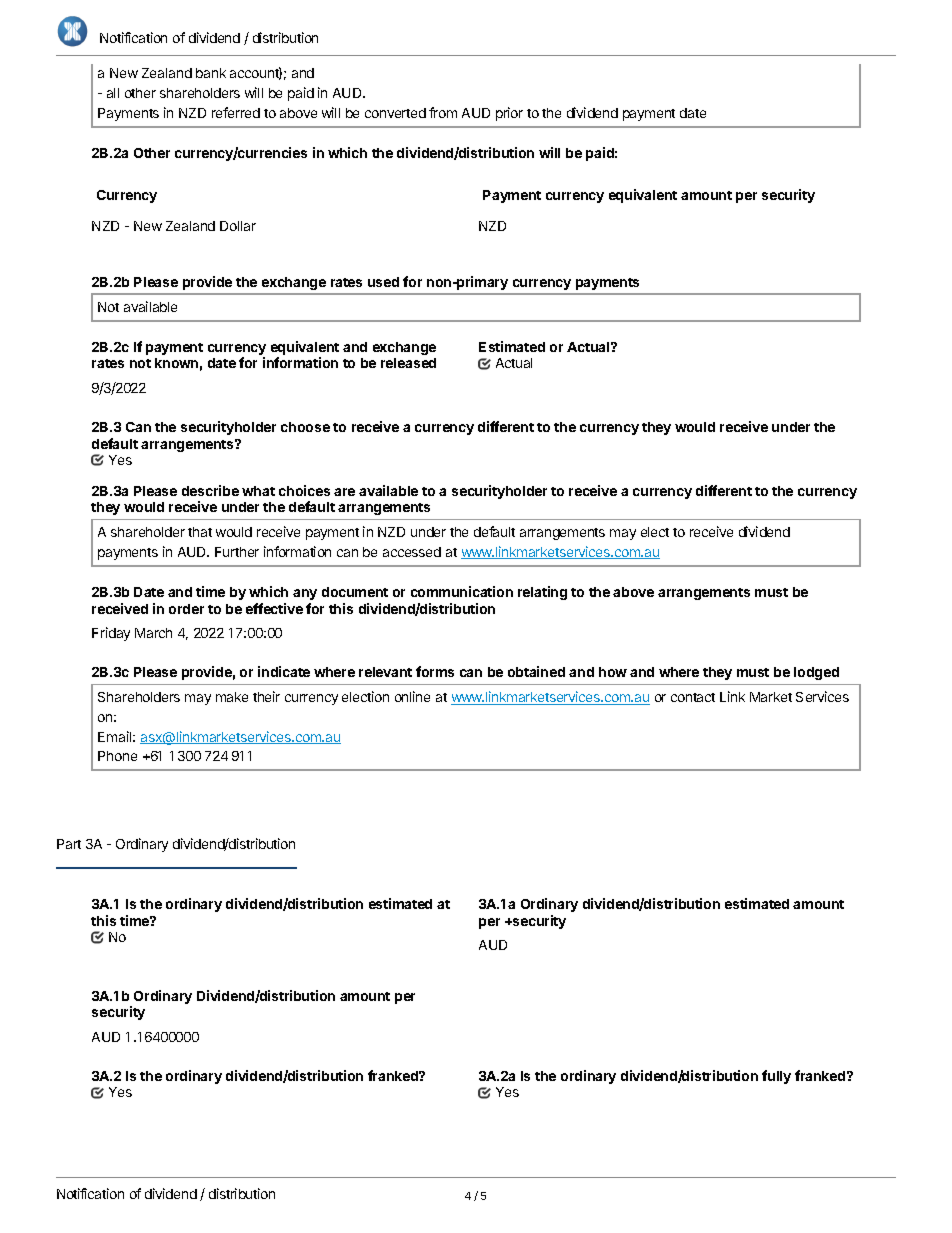  Describe the element at coordinates (776, 1077) in the screenshot. I see `fully` at that location.
